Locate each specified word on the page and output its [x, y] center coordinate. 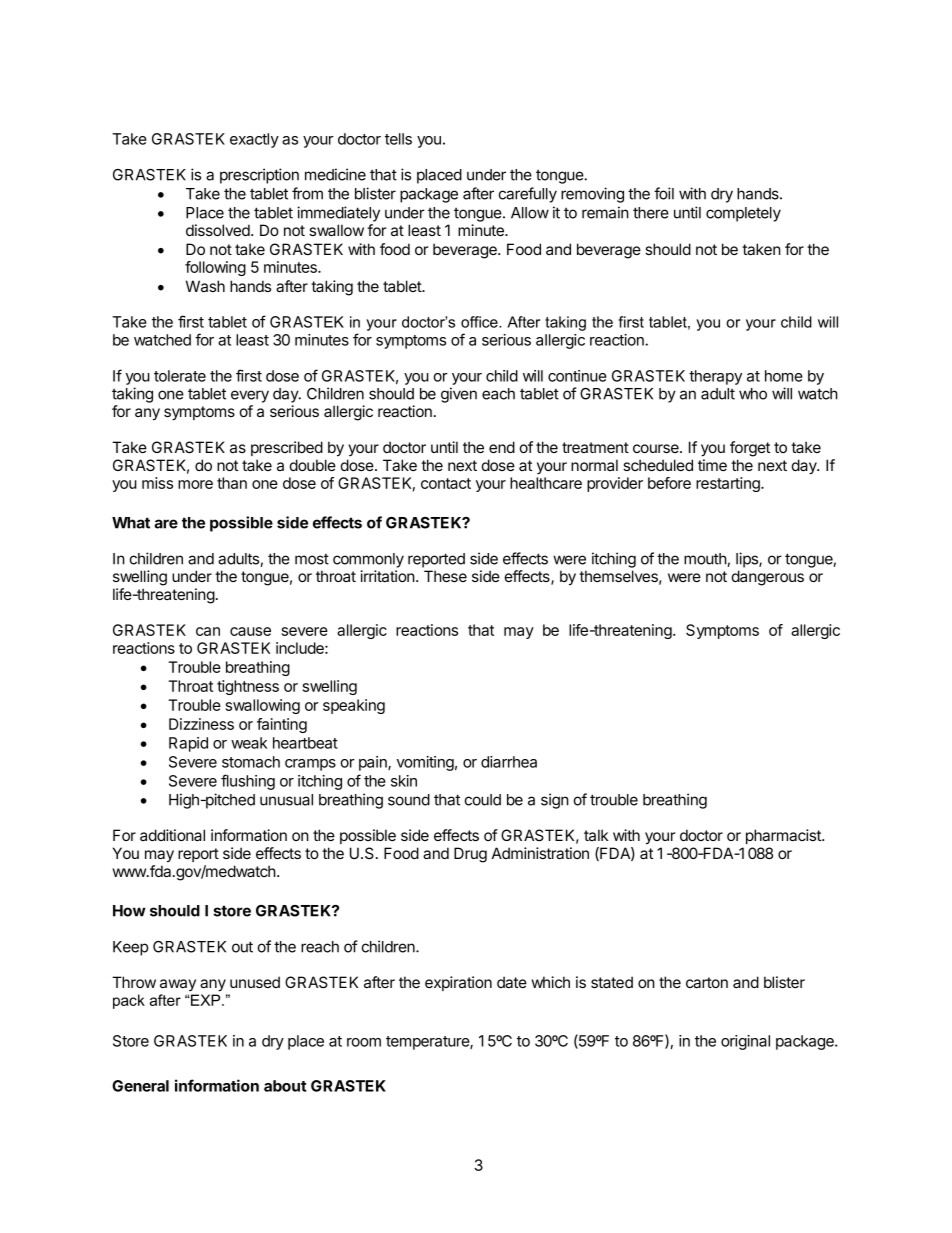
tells [398, 139]
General [140, 1086]
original [745, 1042]
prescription [259, 176]
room [364, 1042]
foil [664, 193]
